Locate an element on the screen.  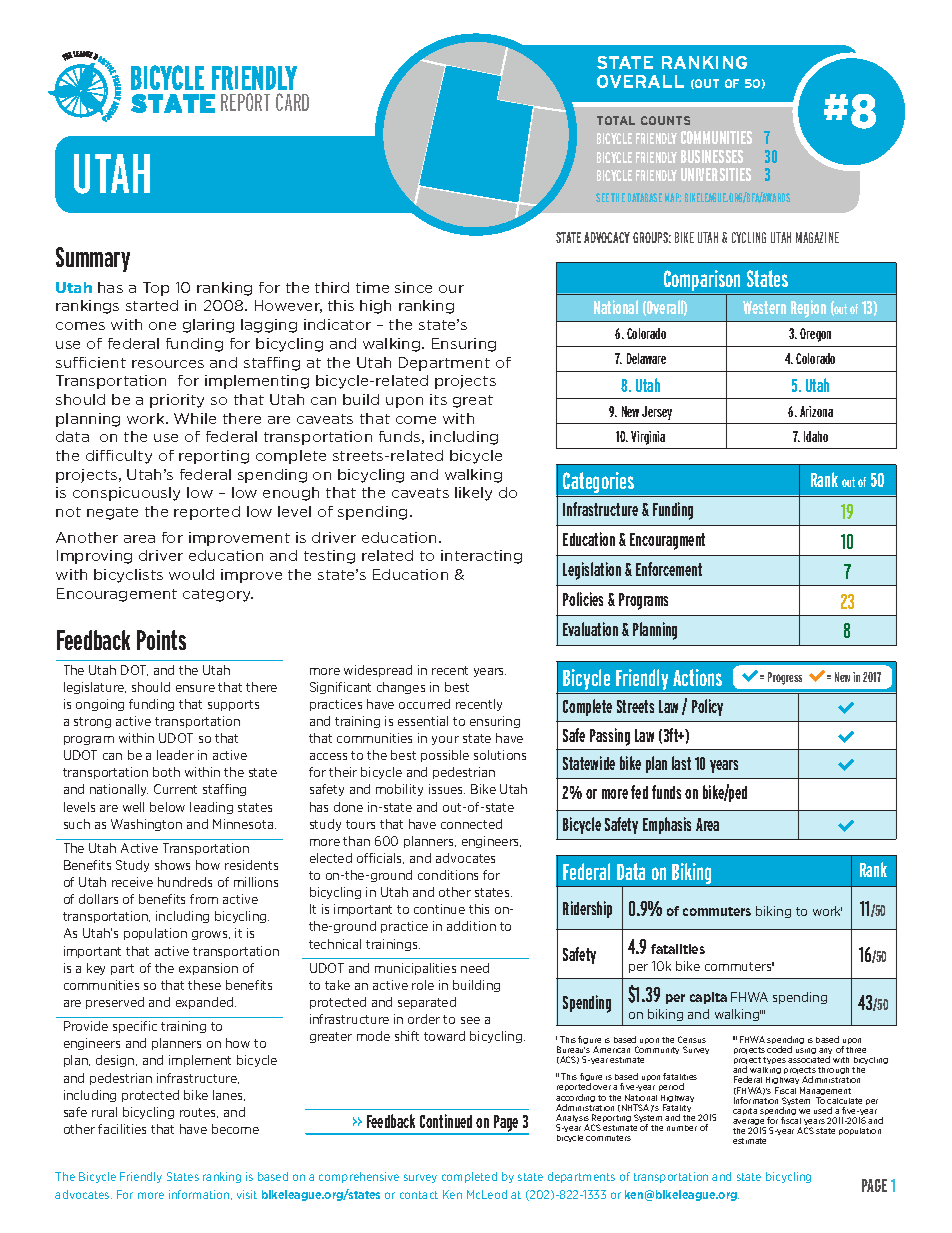
Progress is located at coordinates (785, 678).
